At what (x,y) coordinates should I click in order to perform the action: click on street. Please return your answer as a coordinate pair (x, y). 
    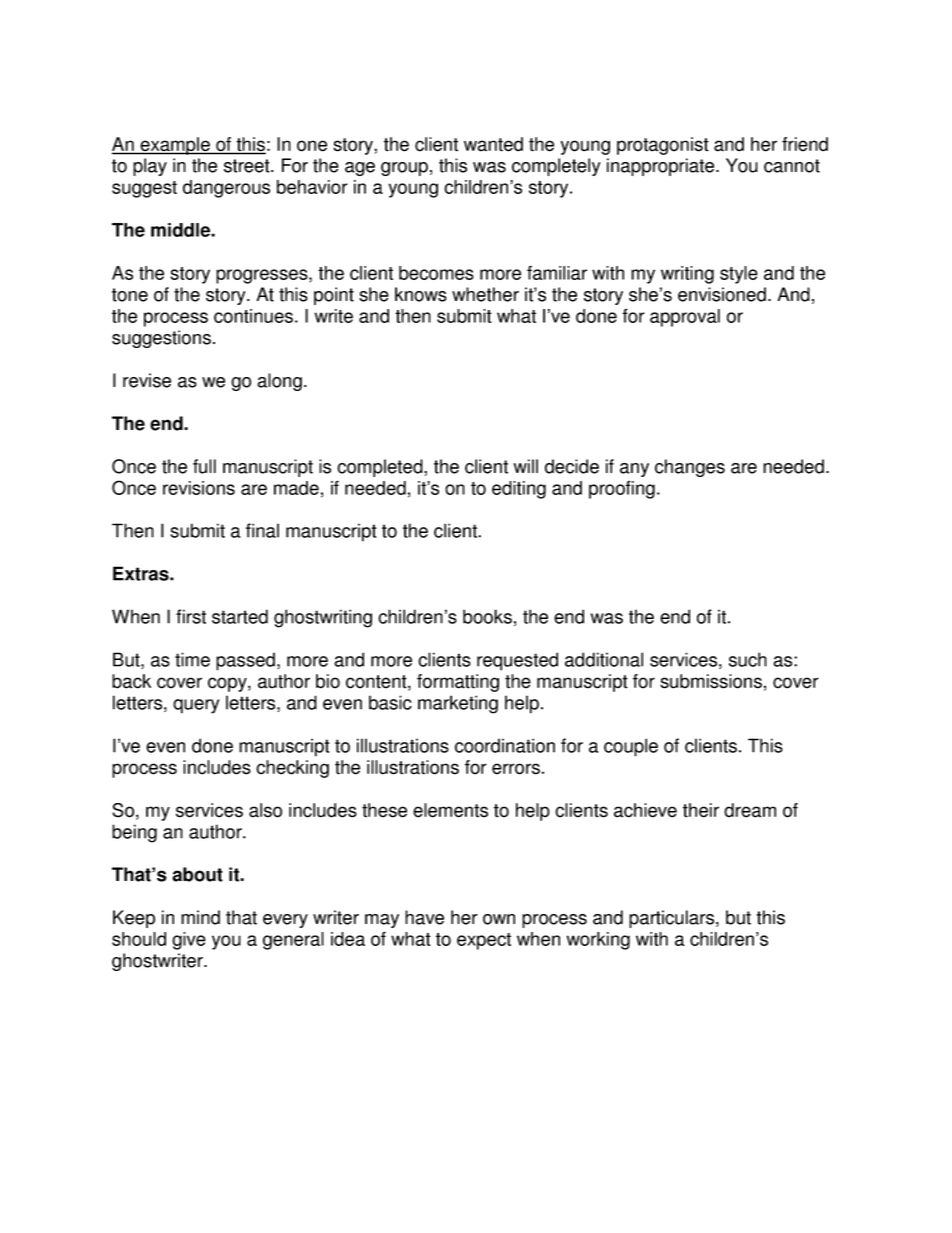
    Looking at the image, I should click on (248, 166).
